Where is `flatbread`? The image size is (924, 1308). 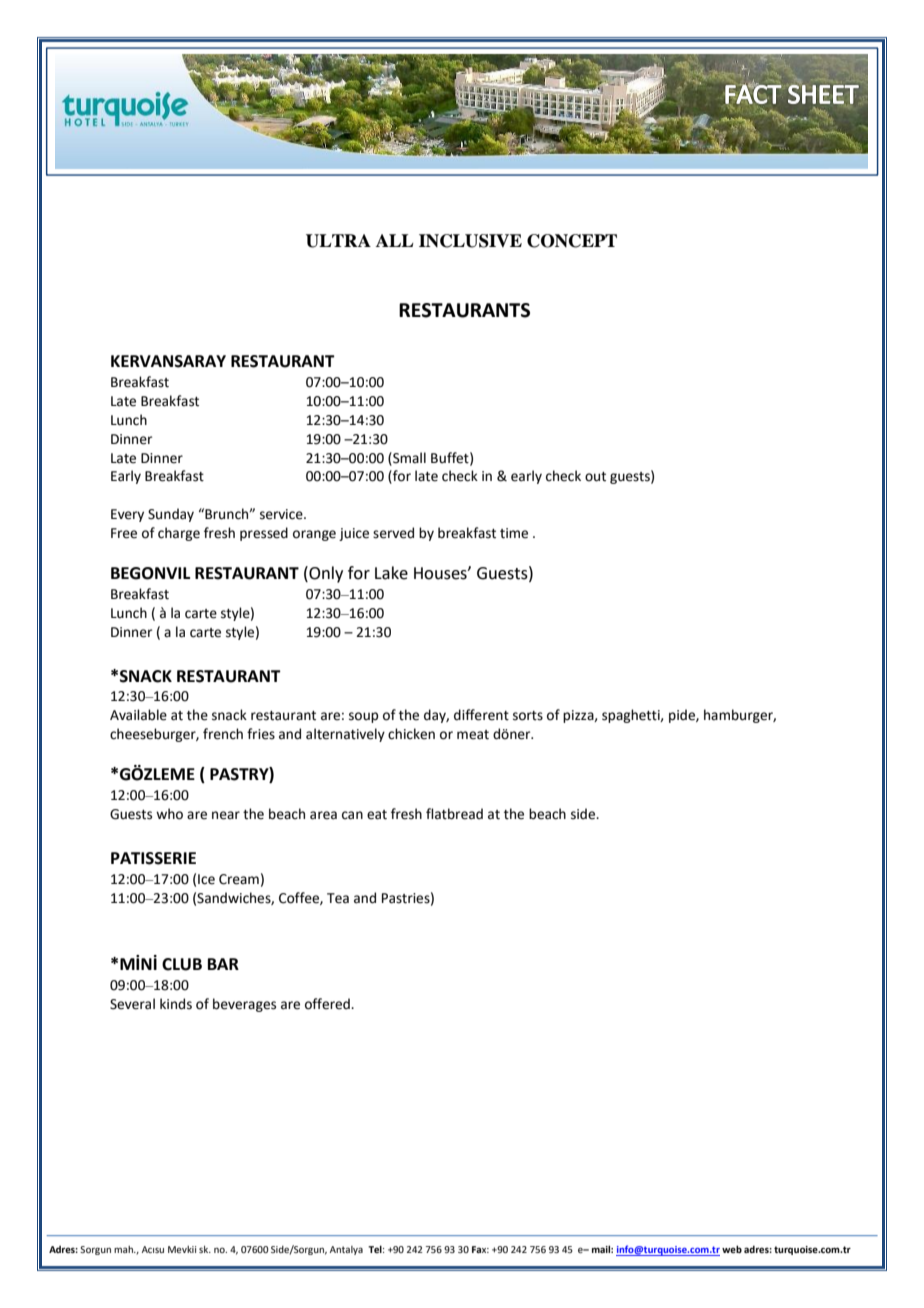 flatbread is located at coordinates (454, 814).
